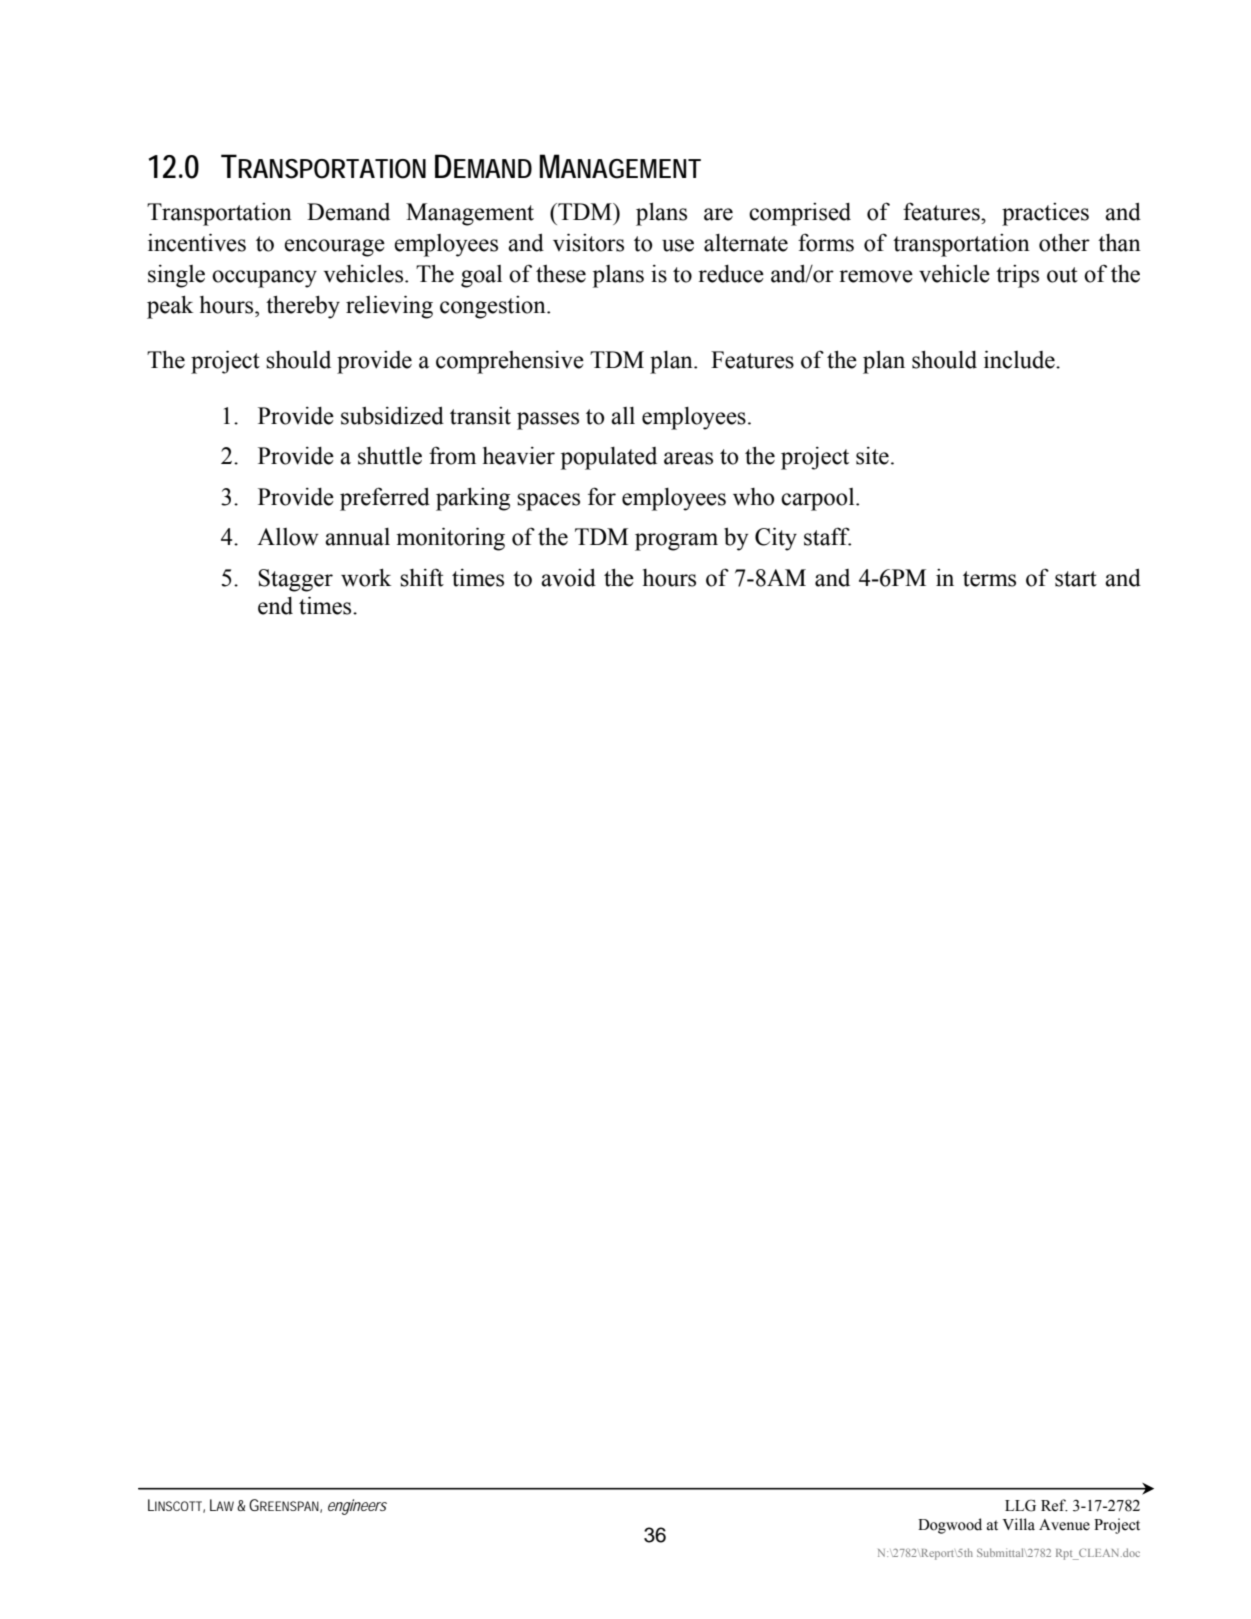 The image size is (1251, 1619). I want to click on terms, so click(989, 579).
